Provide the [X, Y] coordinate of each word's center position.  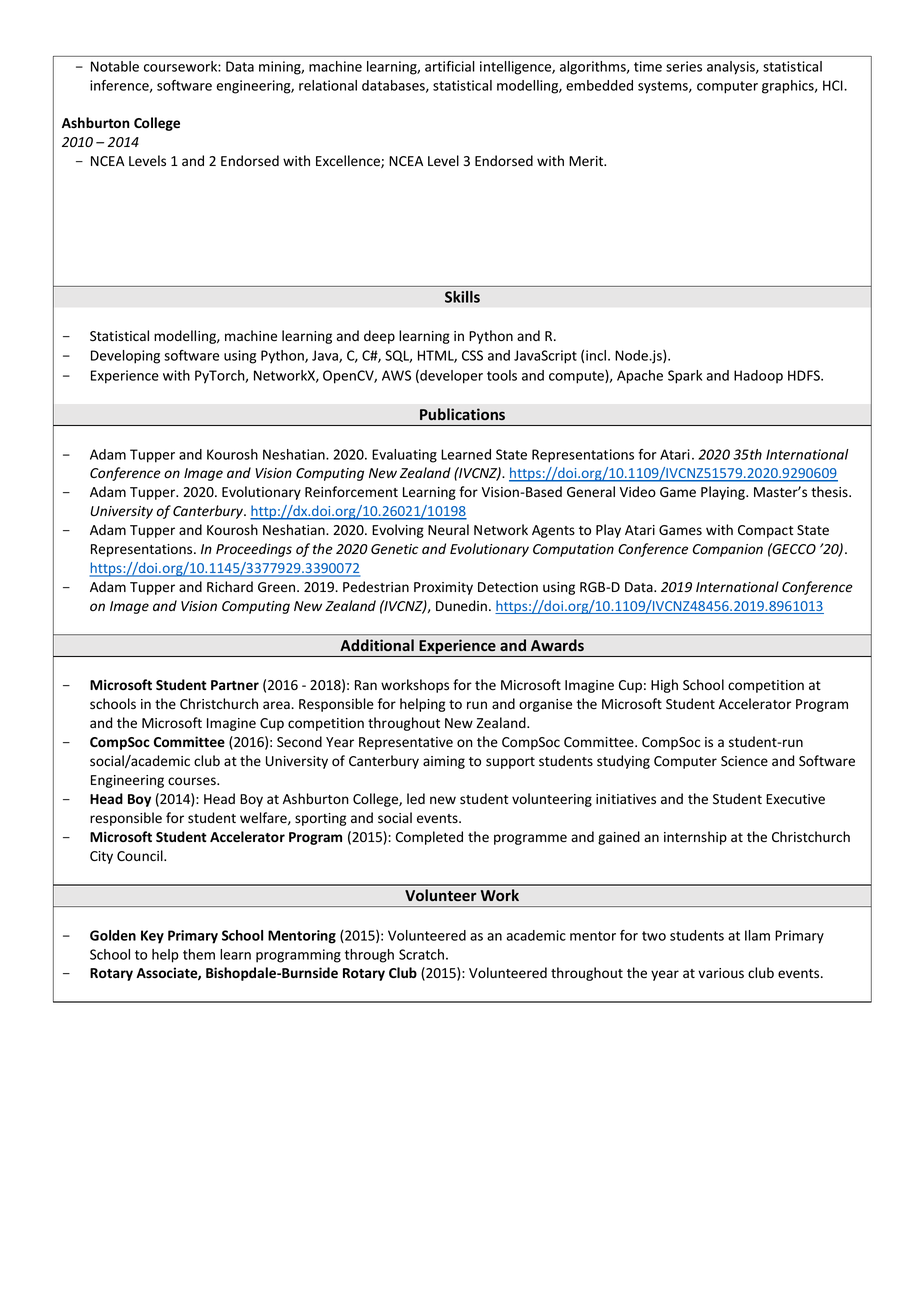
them [199, 954]
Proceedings [254, 550]
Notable [115, 66]
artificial [450, 66]
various [721, 973]
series [684, 66]
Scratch [421, 954]
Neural [448, 530]
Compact [765, 531]
